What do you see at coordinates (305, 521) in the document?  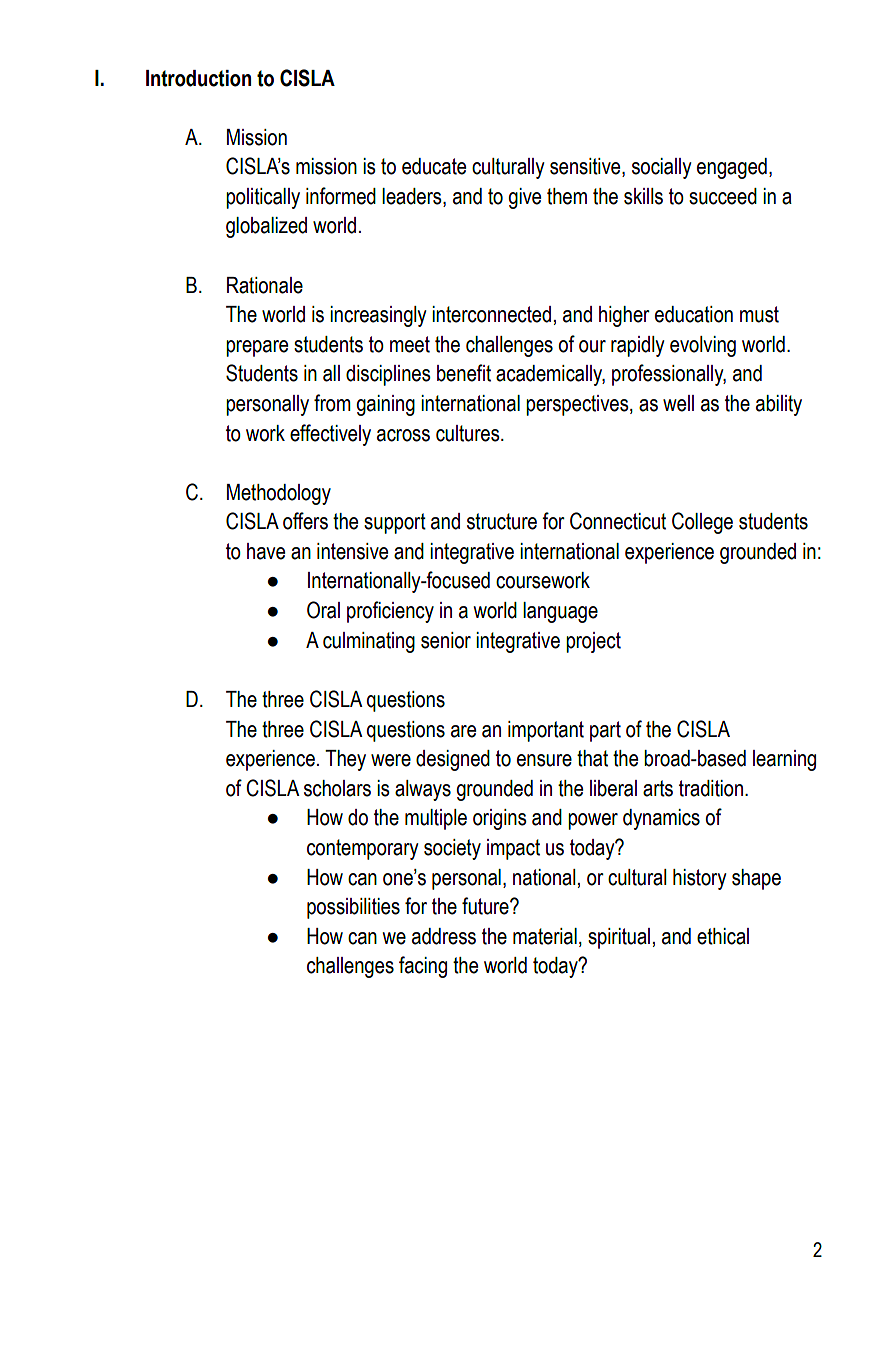 I see `offers` at bounding box center [305, 521].
